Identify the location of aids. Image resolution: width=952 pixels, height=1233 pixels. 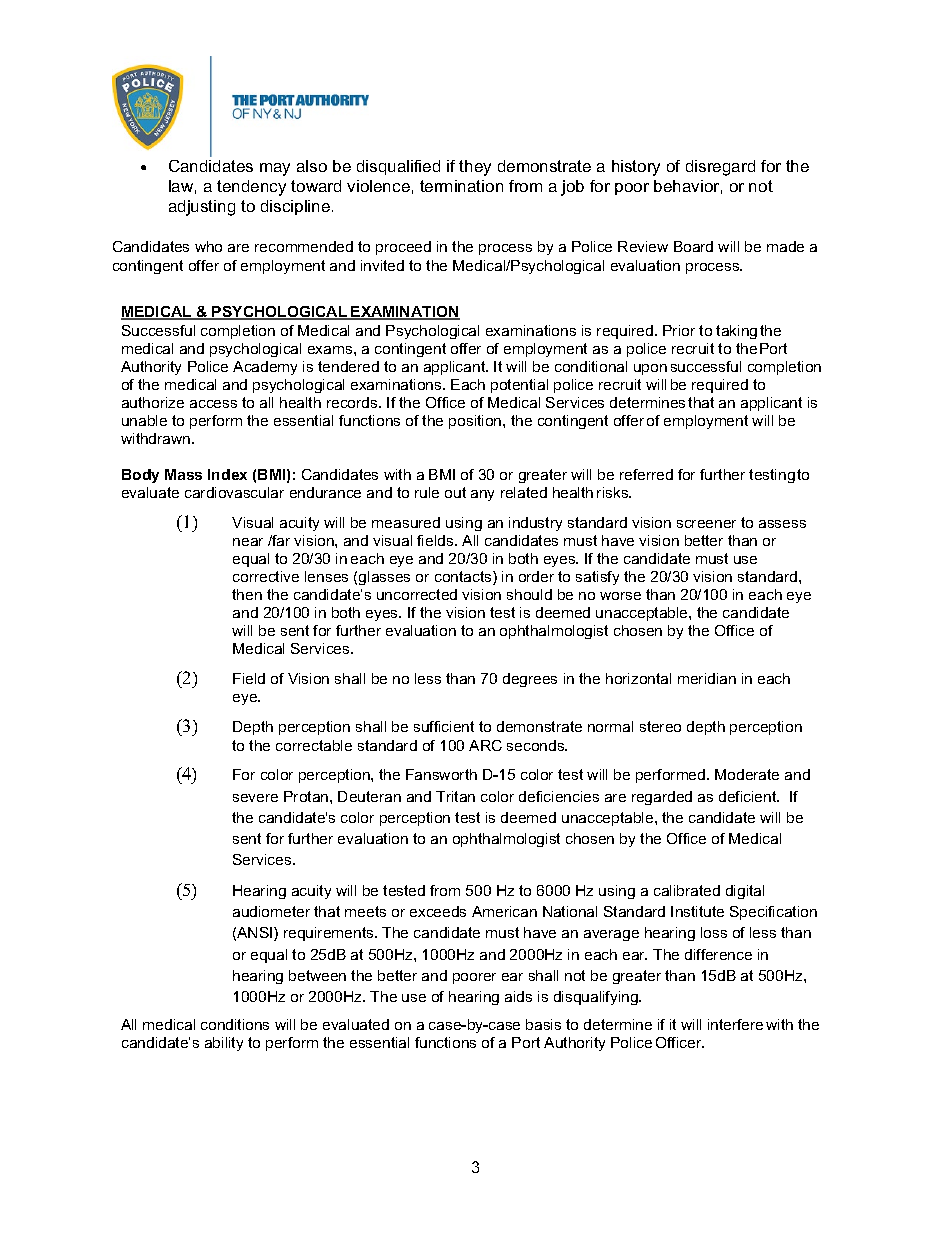
(518, 996).
